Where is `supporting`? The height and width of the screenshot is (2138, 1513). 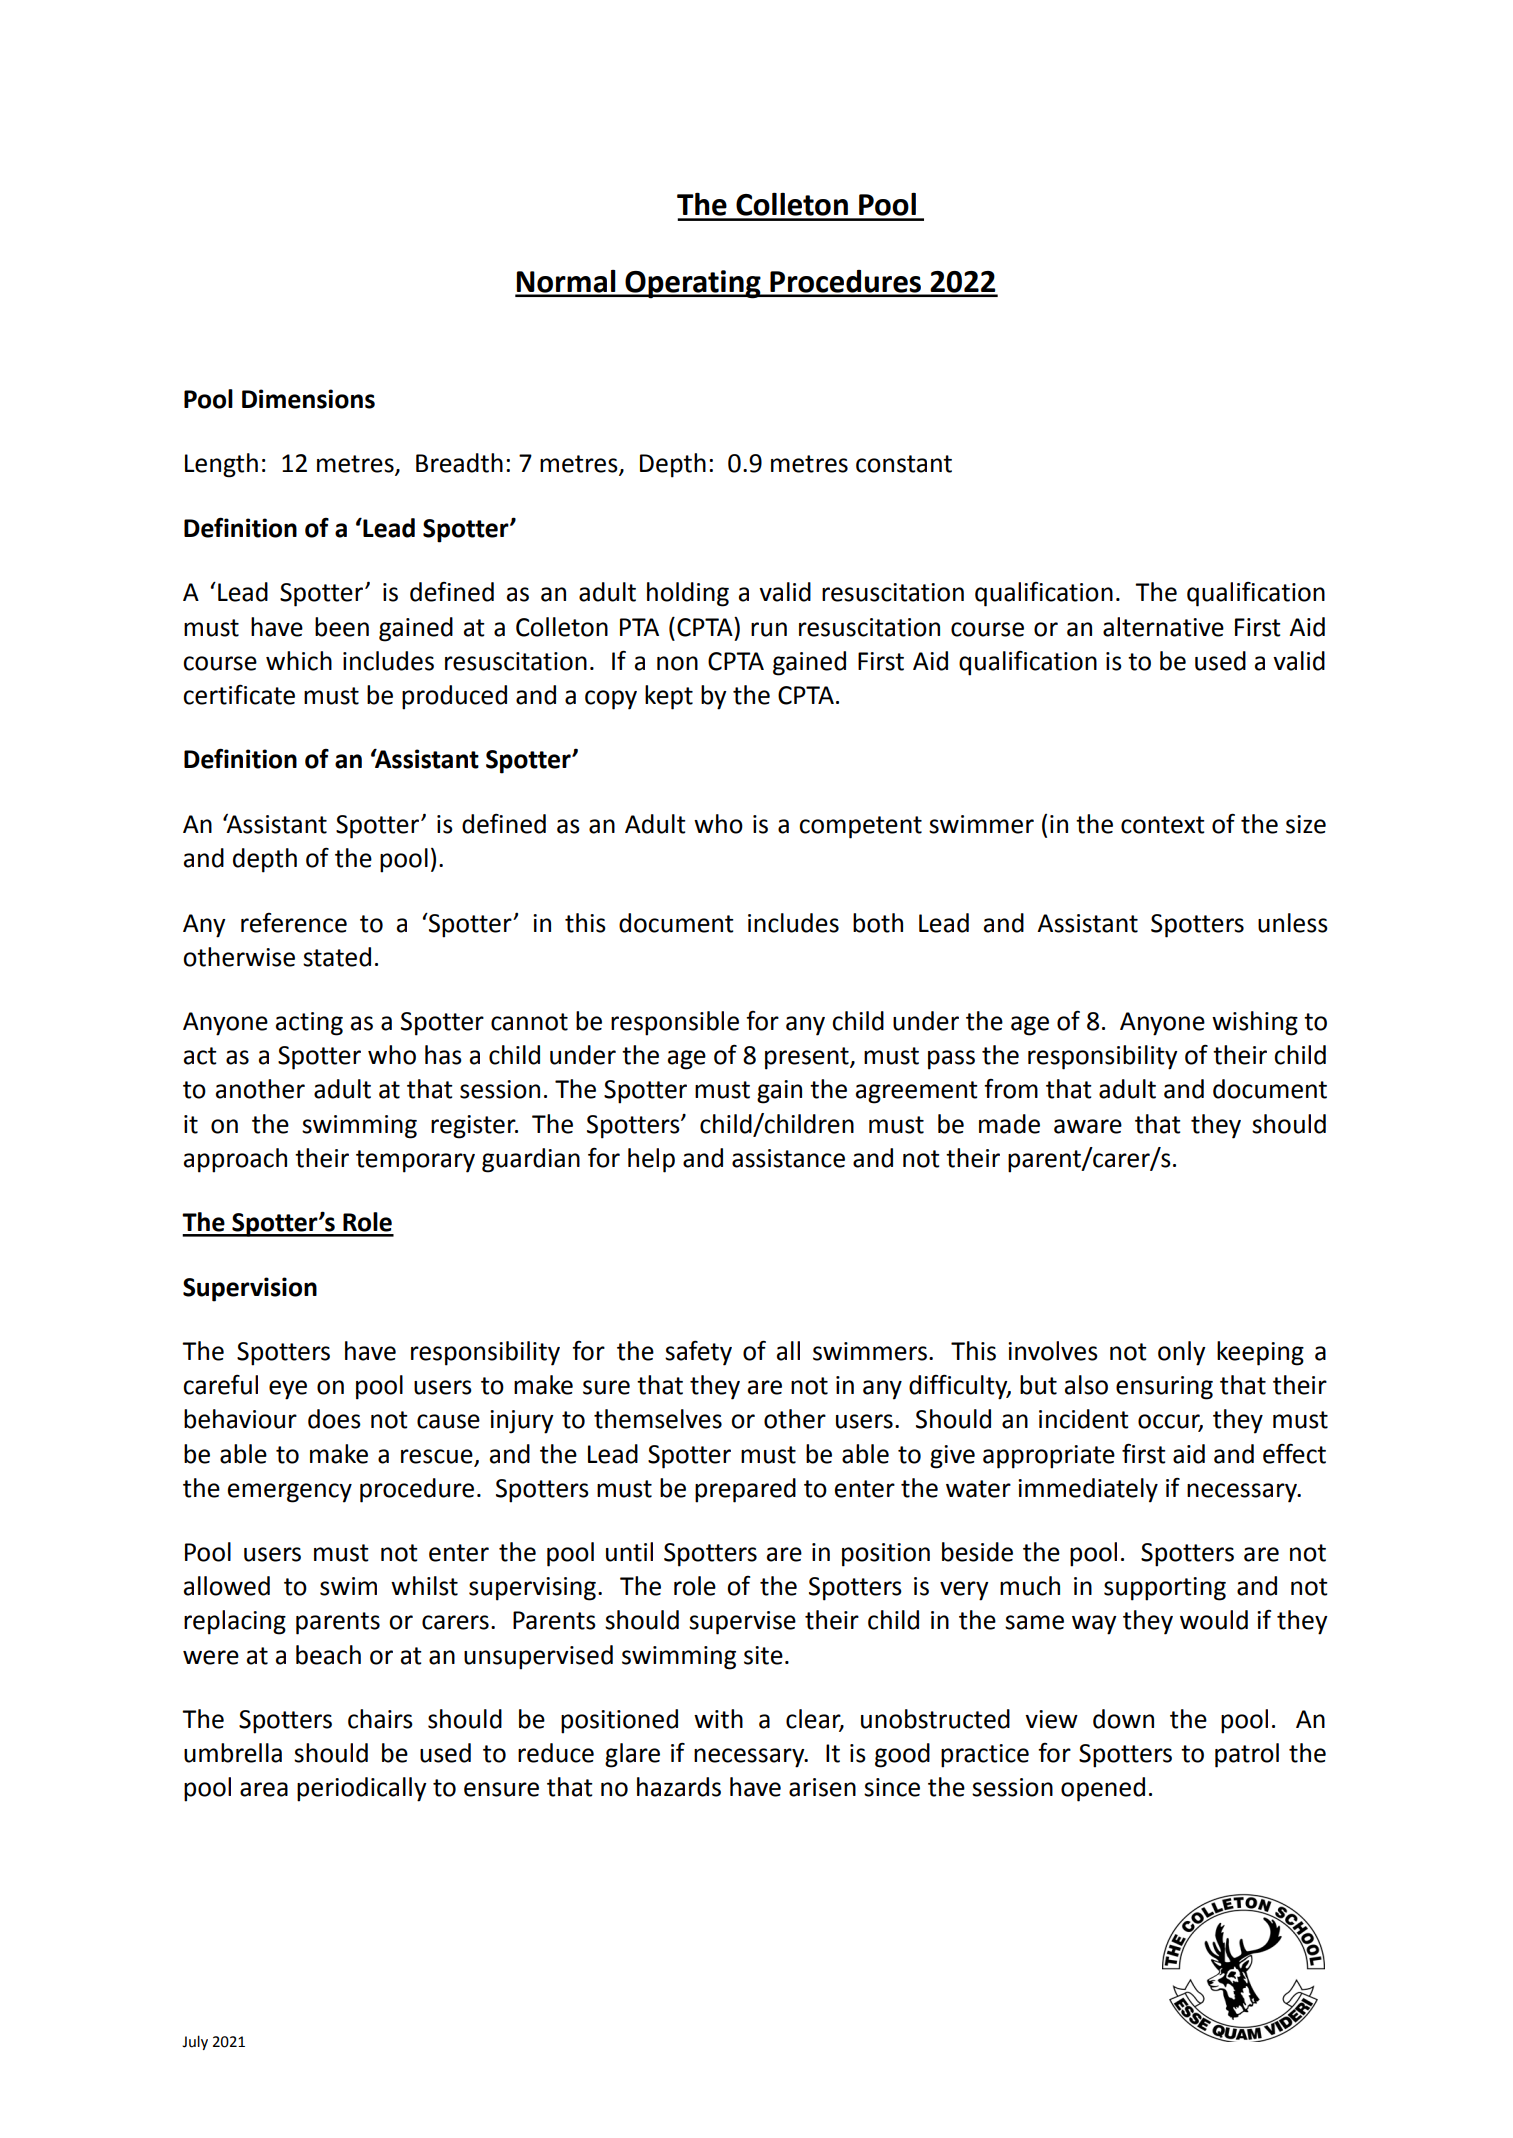
supporting is located at coordinates (1165, 1589).
